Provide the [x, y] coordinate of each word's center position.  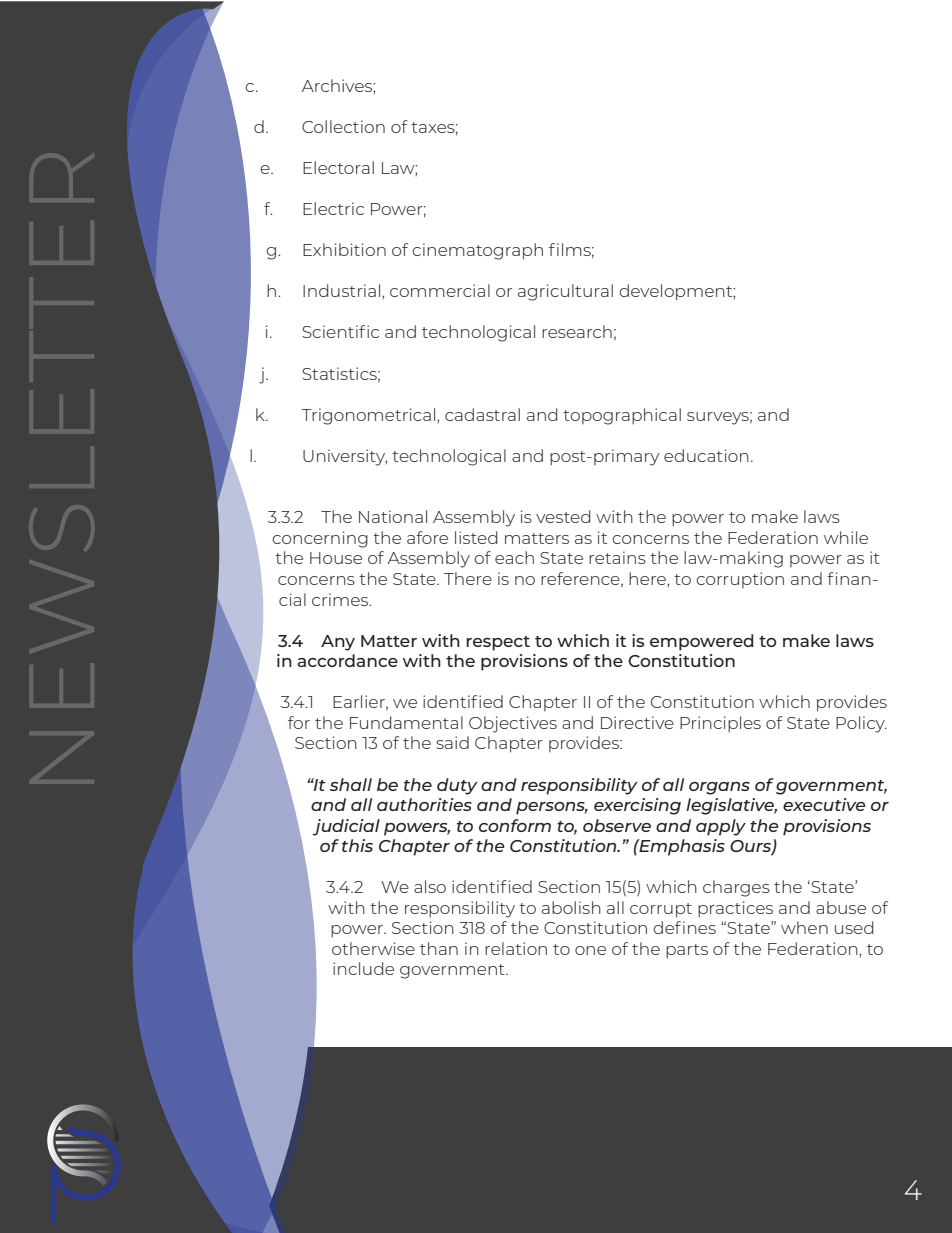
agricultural [565, 292]
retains [617, 557]
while [846, 537]
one [590, 950]
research [577, 331]
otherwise [373, 948]
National [393, 516]
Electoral [338, 167]
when [804, 927]
